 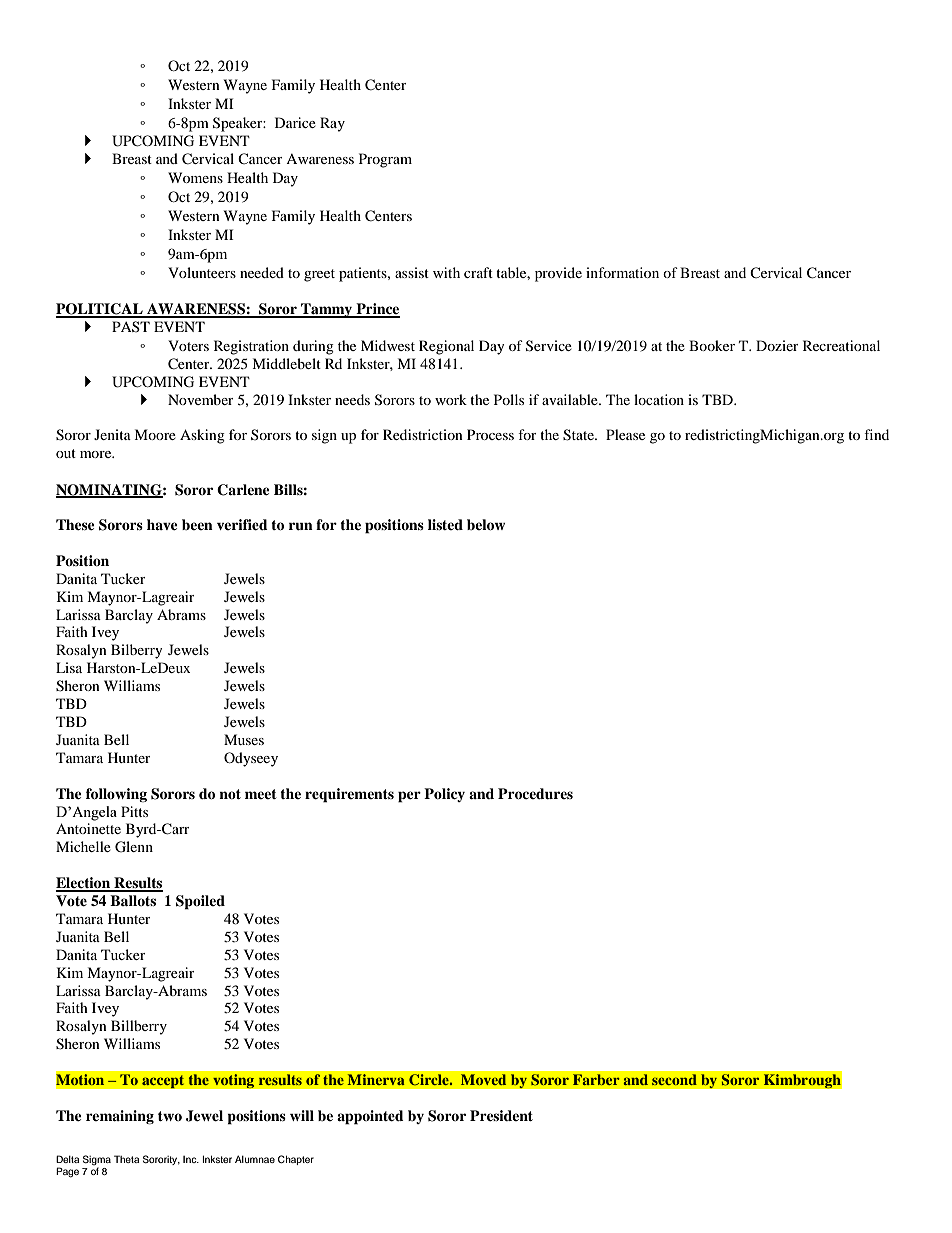 What do you see at coordinates (134, 811) in the screenshot?
I see `Pitts` at bounding box center [134, 811].
